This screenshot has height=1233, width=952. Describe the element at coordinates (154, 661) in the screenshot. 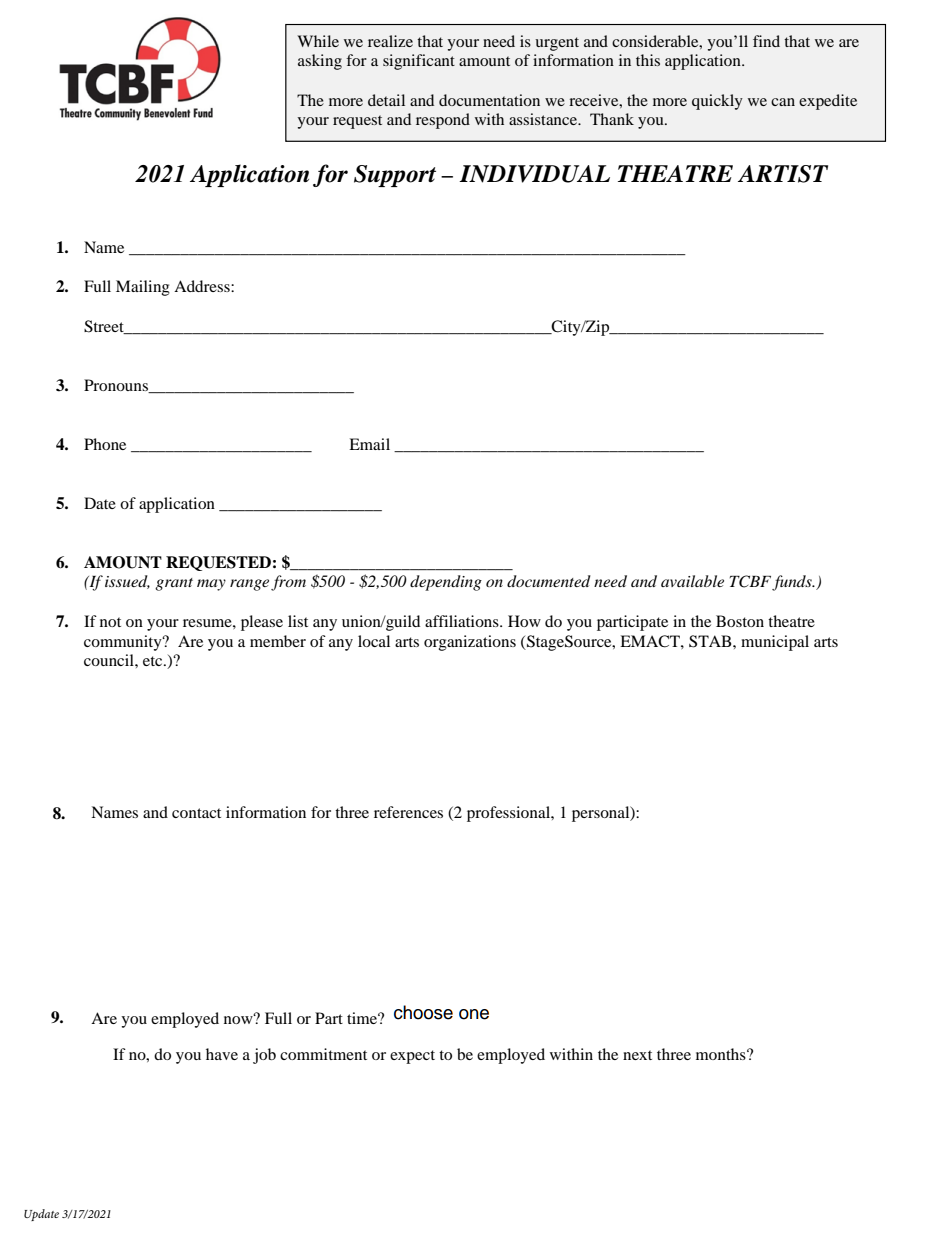

I see `etc` at that location.
